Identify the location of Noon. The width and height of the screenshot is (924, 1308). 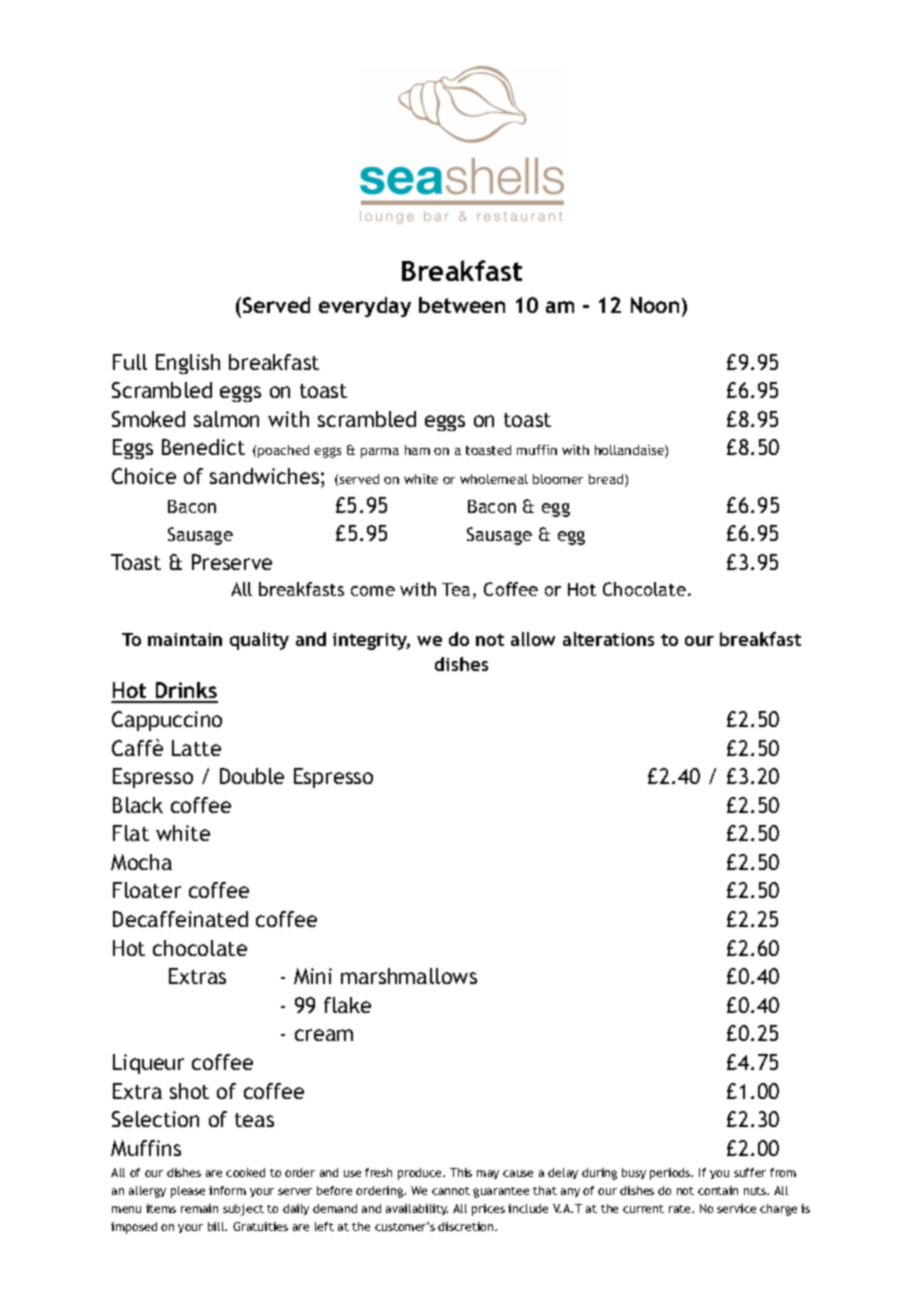
(655, 305).
